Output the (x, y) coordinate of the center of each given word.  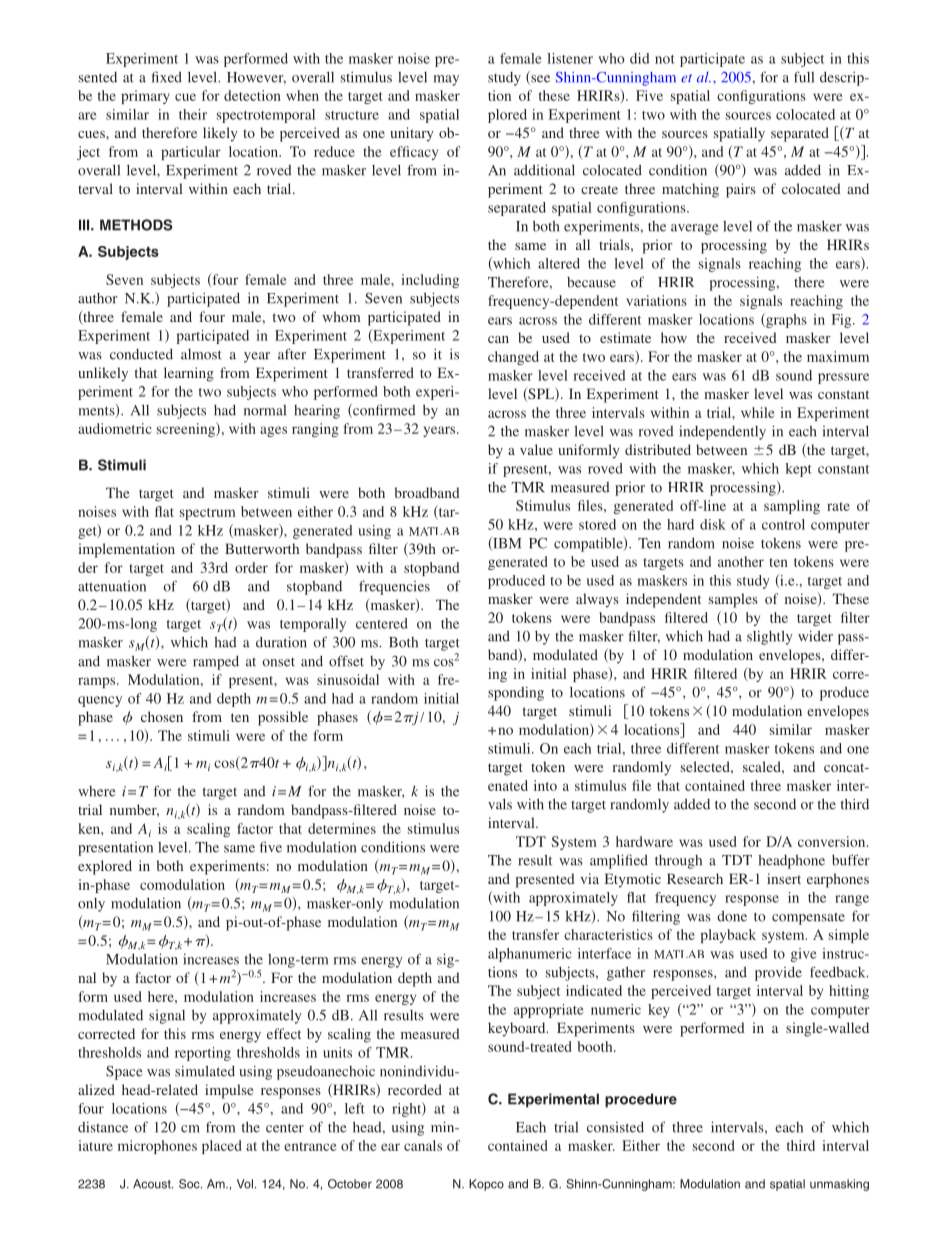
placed (221, 1147)
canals (423, 1145)
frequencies (394, 587)
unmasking (839, 1185)
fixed (166, 77)
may (446, 80)
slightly (770, 638)
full (804, 77)
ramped (216, 663)
